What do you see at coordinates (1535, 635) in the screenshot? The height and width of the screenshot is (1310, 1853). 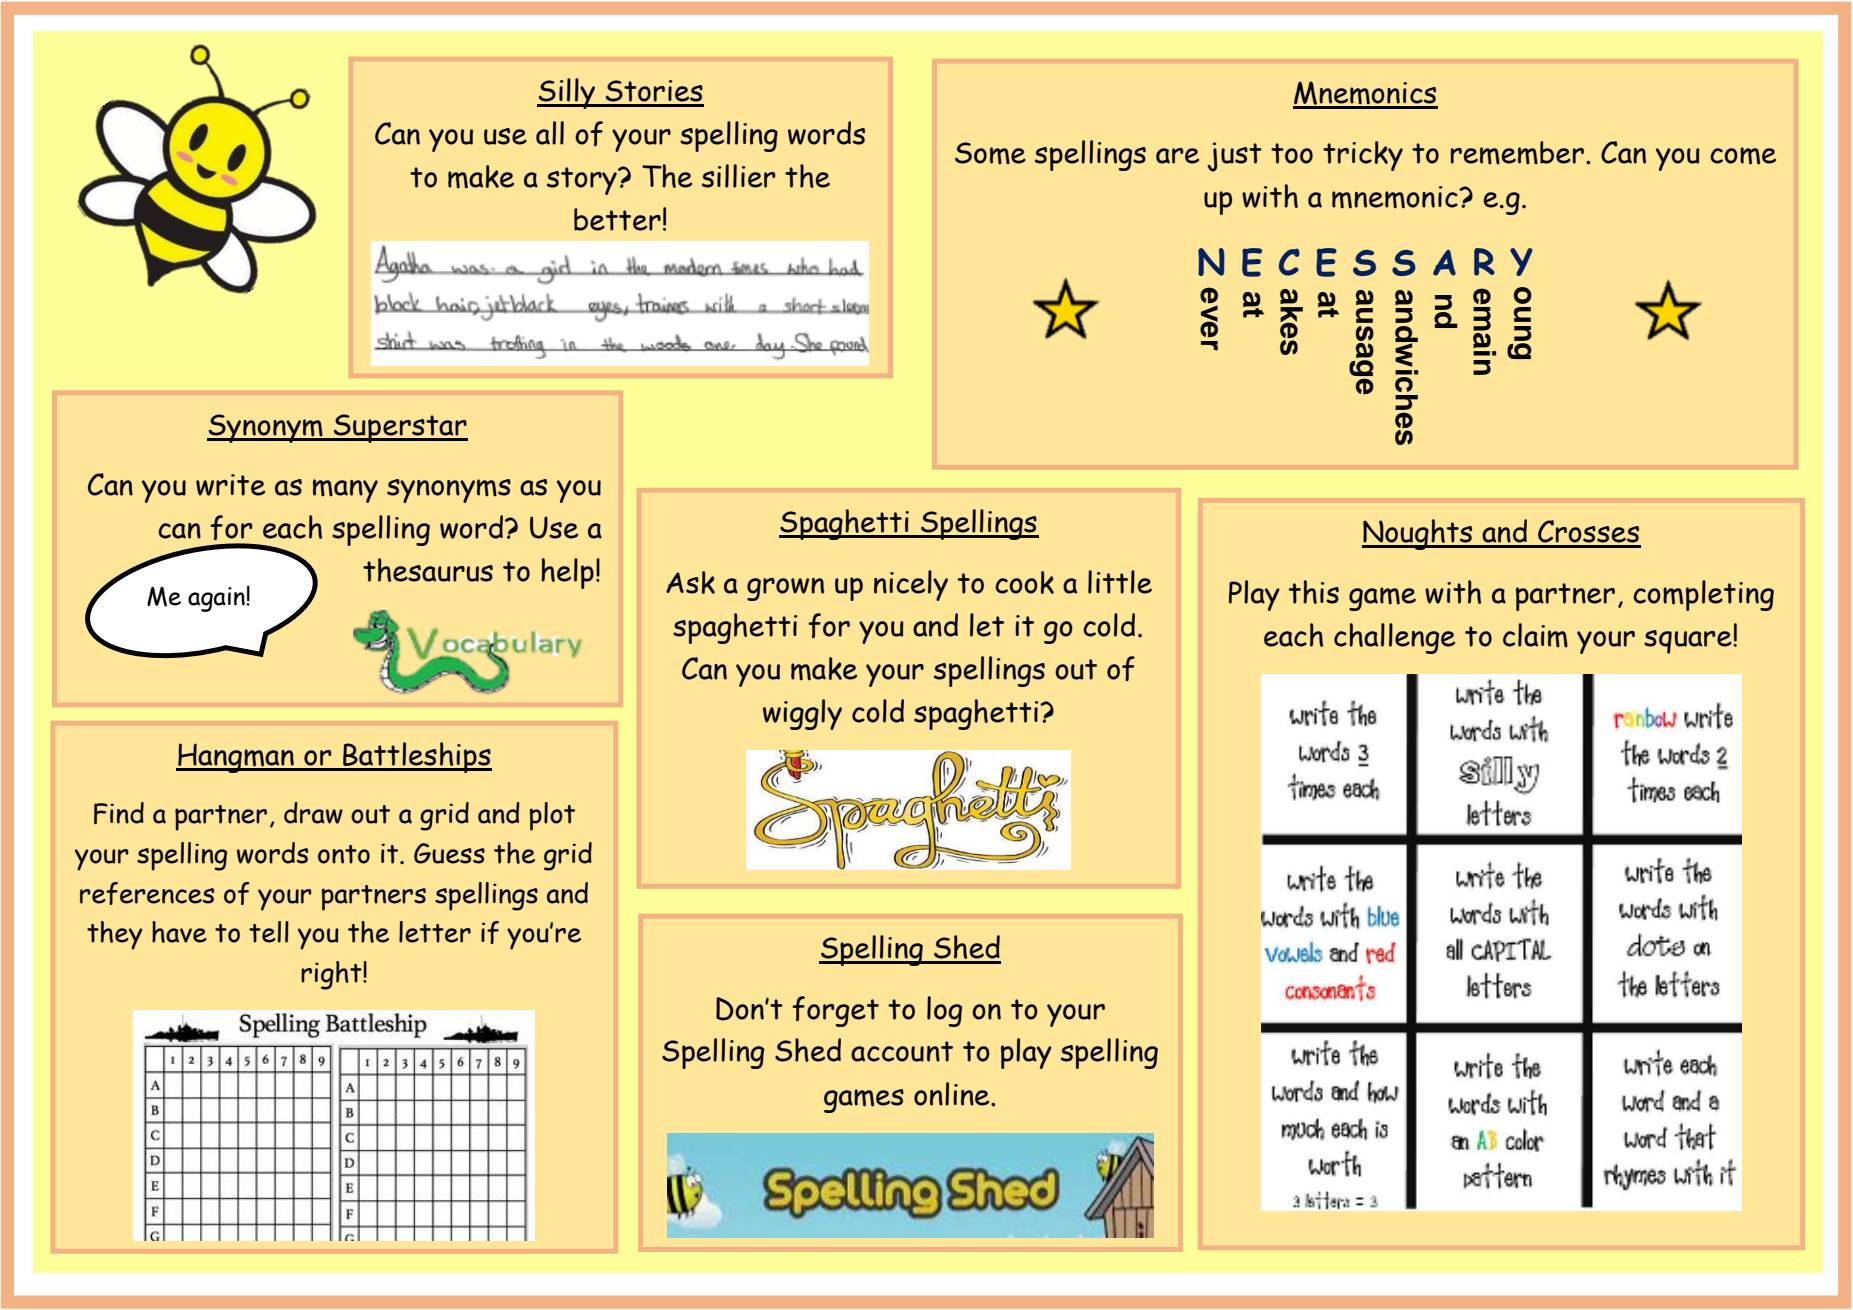 I see `claim` at bounding box center [1535, 635].
